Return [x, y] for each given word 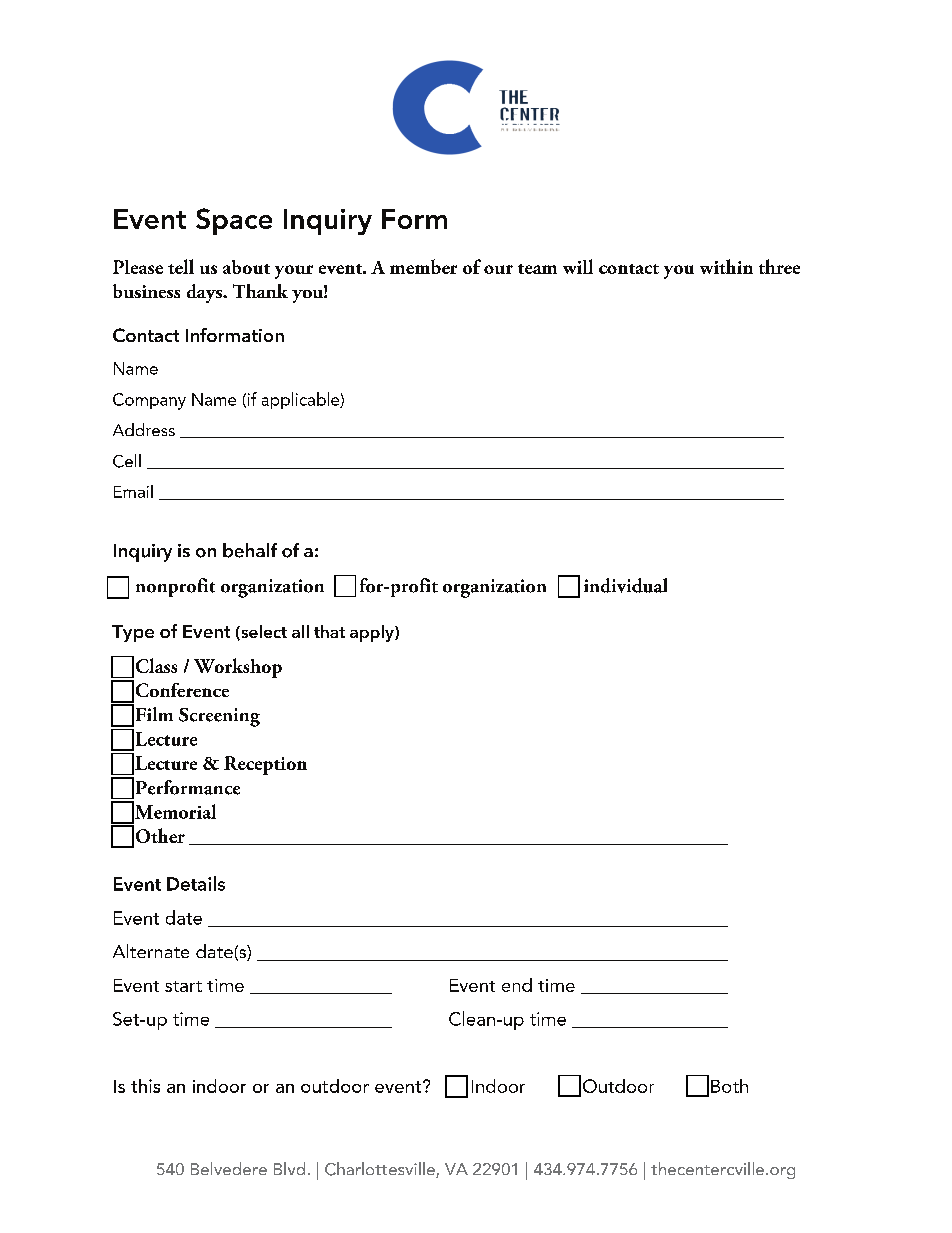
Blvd [289, 1168]
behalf [250, 550]
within [726, 266]
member [423, 266]
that [329, 631]
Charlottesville [381, 1170]
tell [181, 266]
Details [196, 883]
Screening [219, 717]
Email [133, 491]
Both [729, 1086]
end [517, 985]
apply [373, 633]
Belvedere [229, 1168]
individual [625, 585]
